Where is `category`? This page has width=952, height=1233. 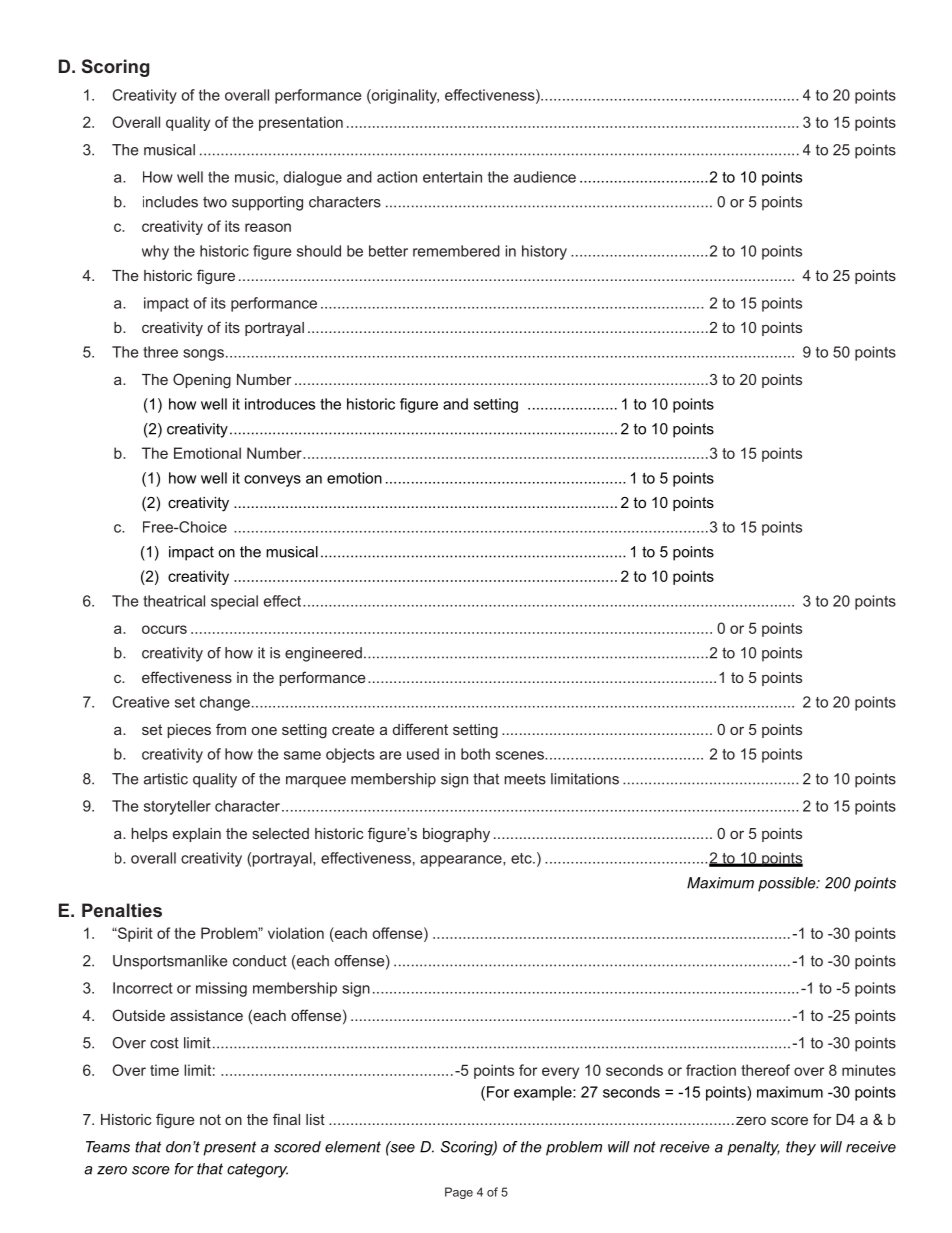
category is located at coordinates (257, 1170).
